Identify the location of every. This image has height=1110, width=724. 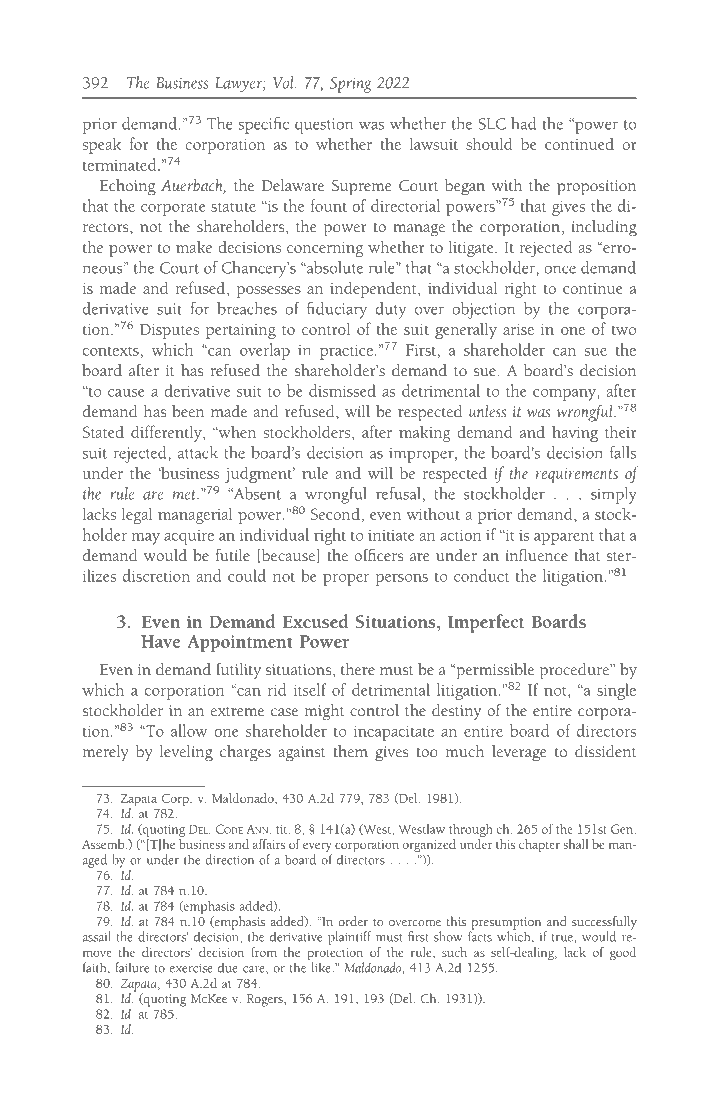
(317, 848).
